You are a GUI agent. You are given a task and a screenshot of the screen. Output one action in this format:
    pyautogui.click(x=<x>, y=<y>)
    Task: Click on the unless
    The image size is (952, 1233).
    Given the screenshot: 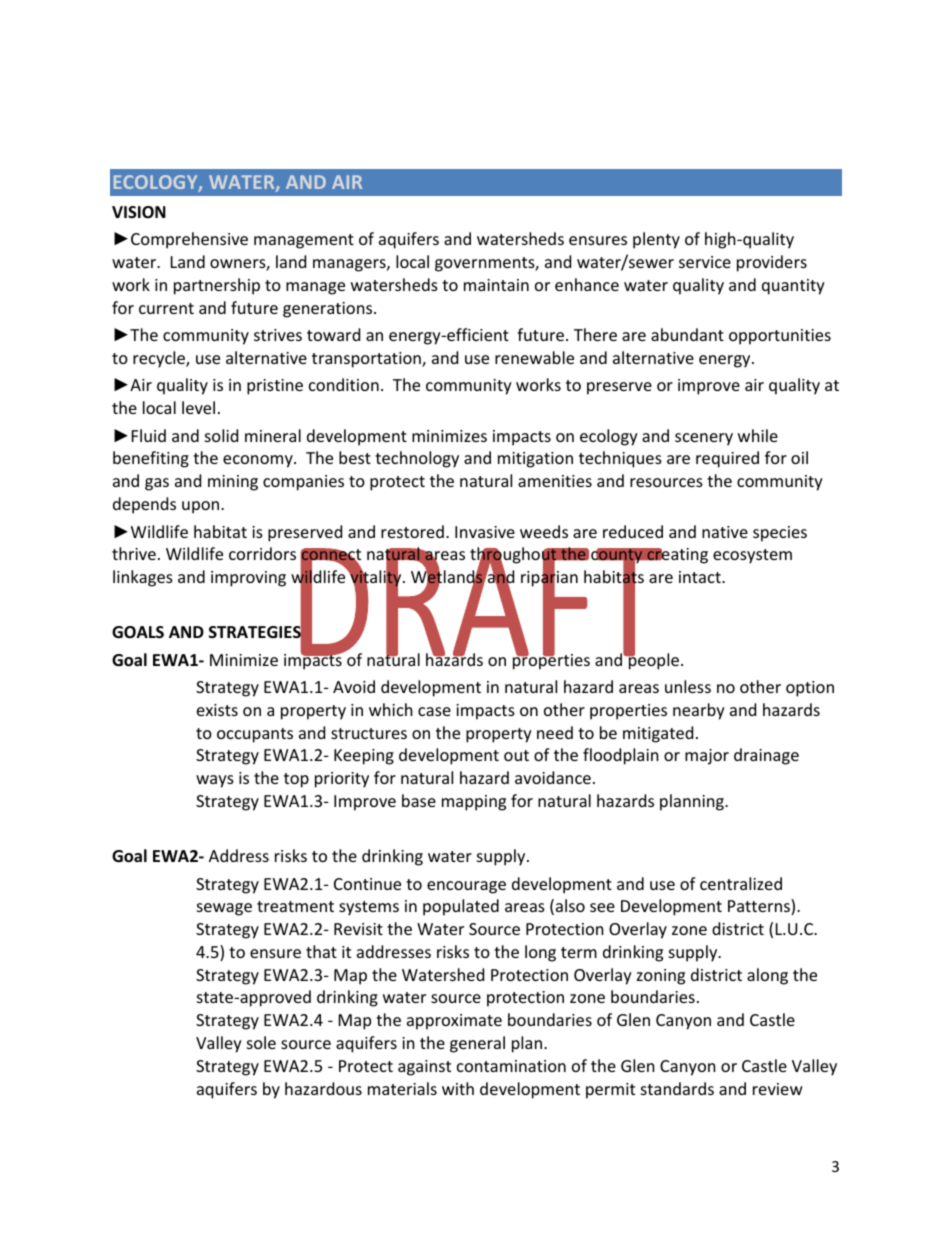 What is the action you would take?
    pyautogui.click(x=688, y=686)
